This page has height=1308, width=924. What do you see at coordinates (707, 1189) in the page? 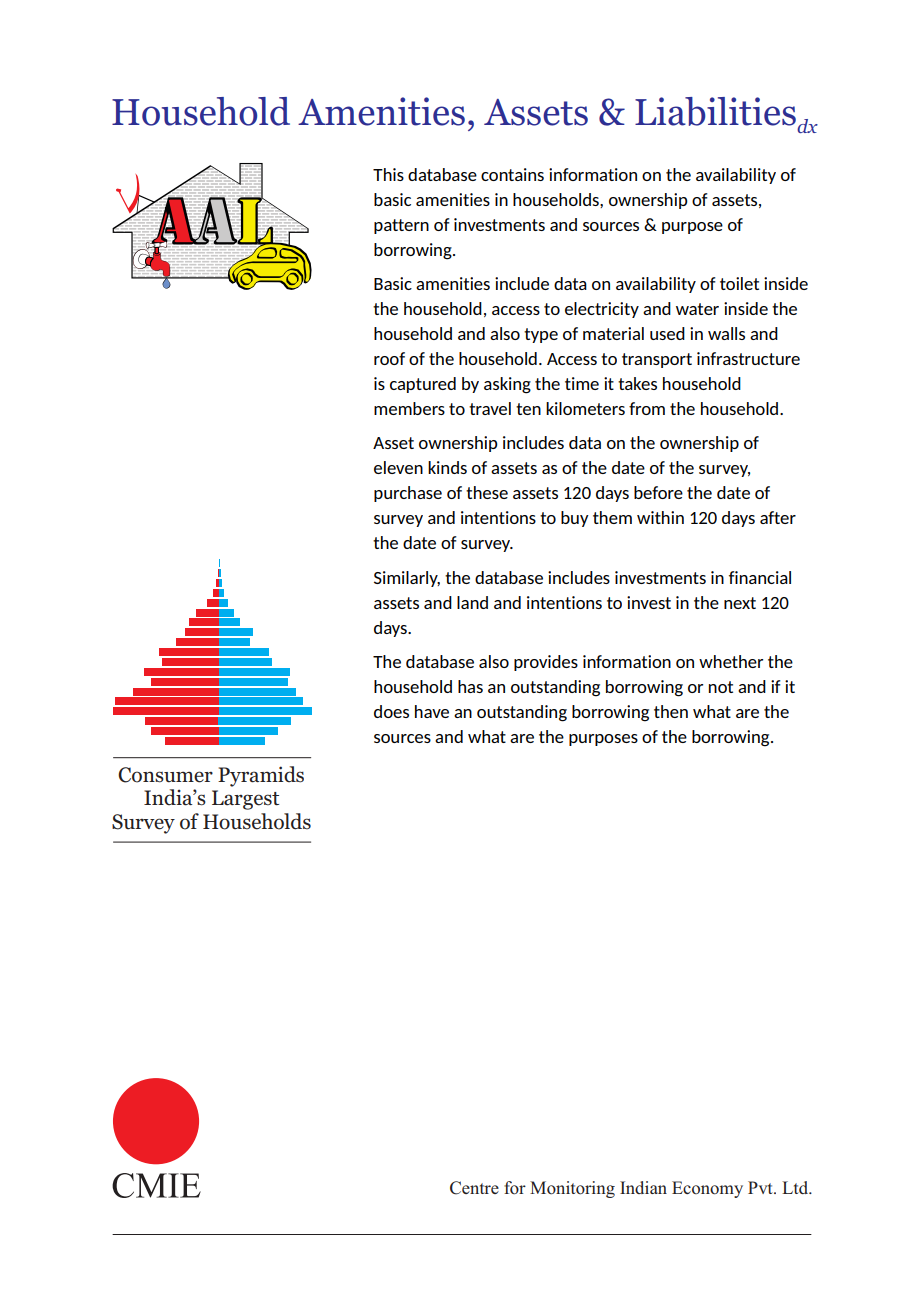
I see `Economy` at bounding box center [707, 1189].
